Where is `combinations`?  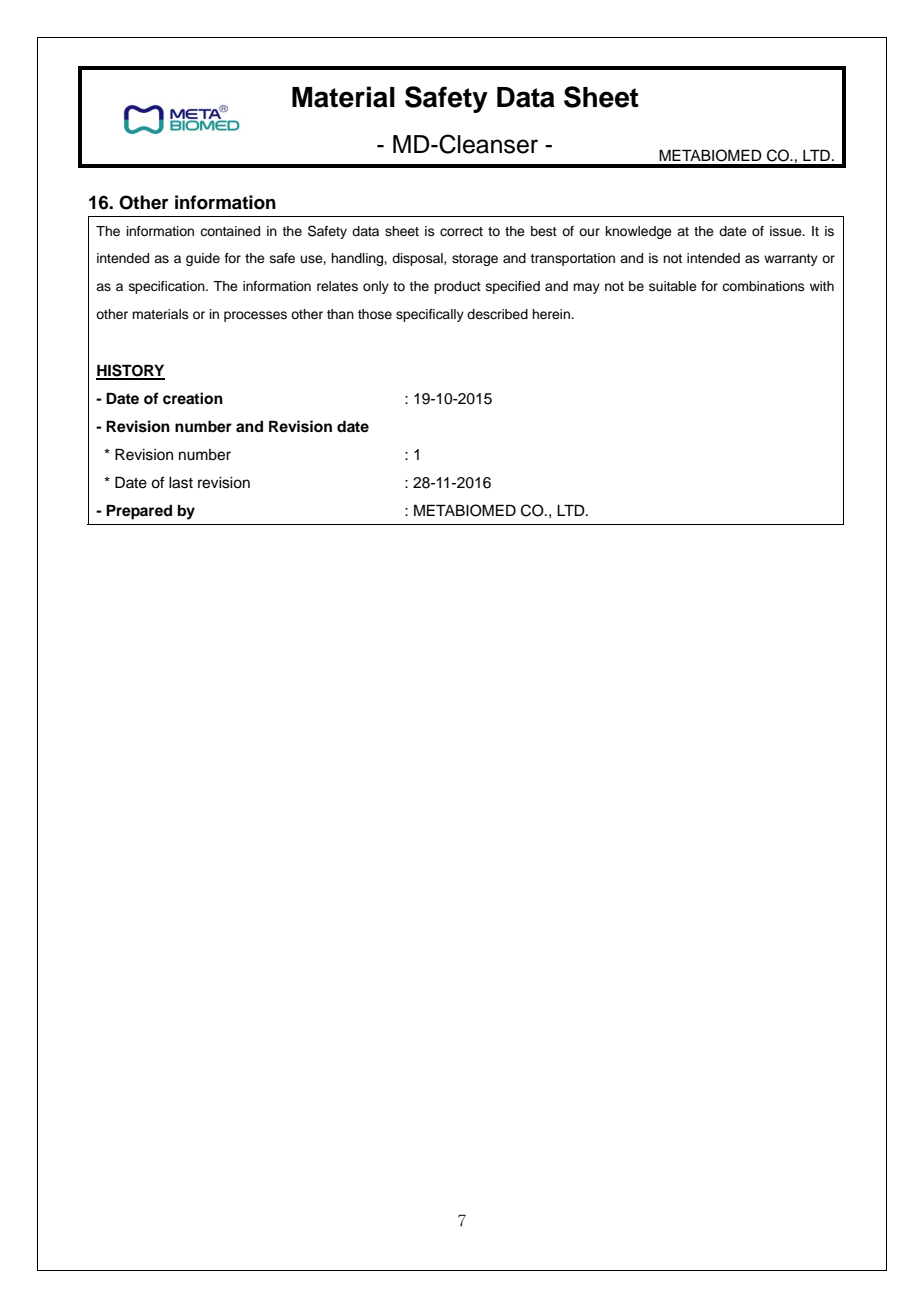
combinations is located at coordinates (763, 286).
